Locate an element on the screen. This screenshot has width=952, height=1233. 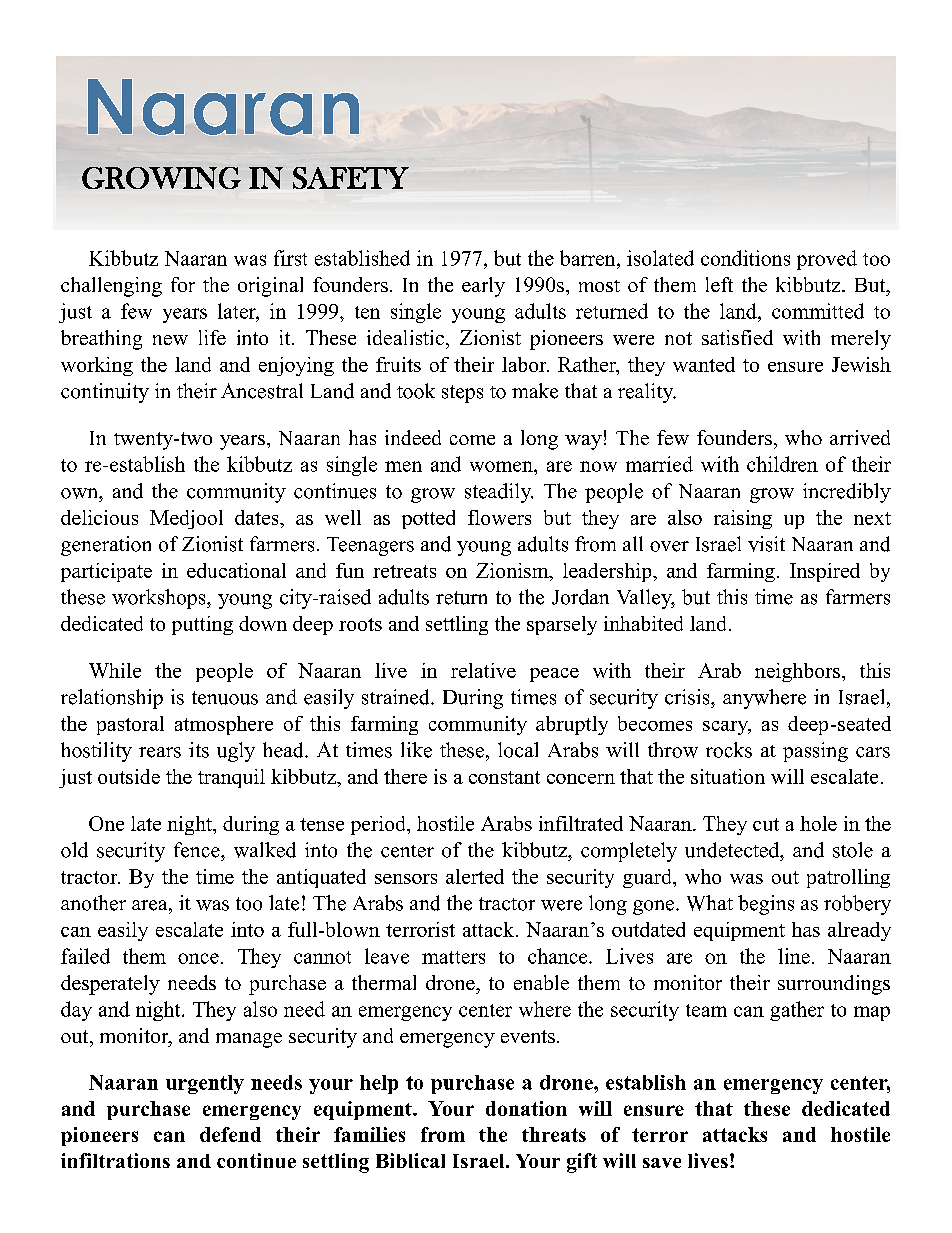
continuity is located at coordinates (105, 393).
